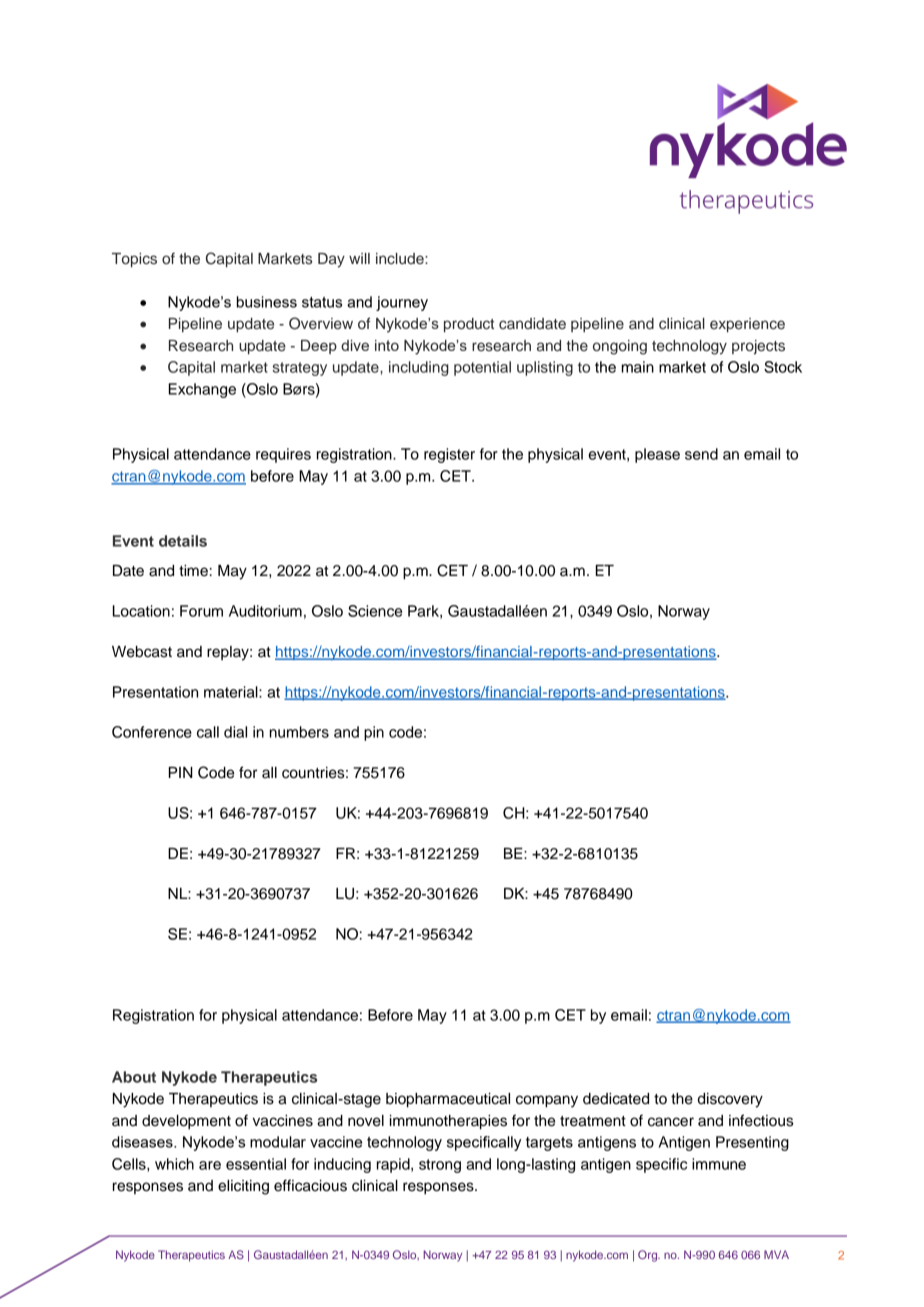 The width and height of the page is (924, 1307). I want to click on product, so click(469, 325).
